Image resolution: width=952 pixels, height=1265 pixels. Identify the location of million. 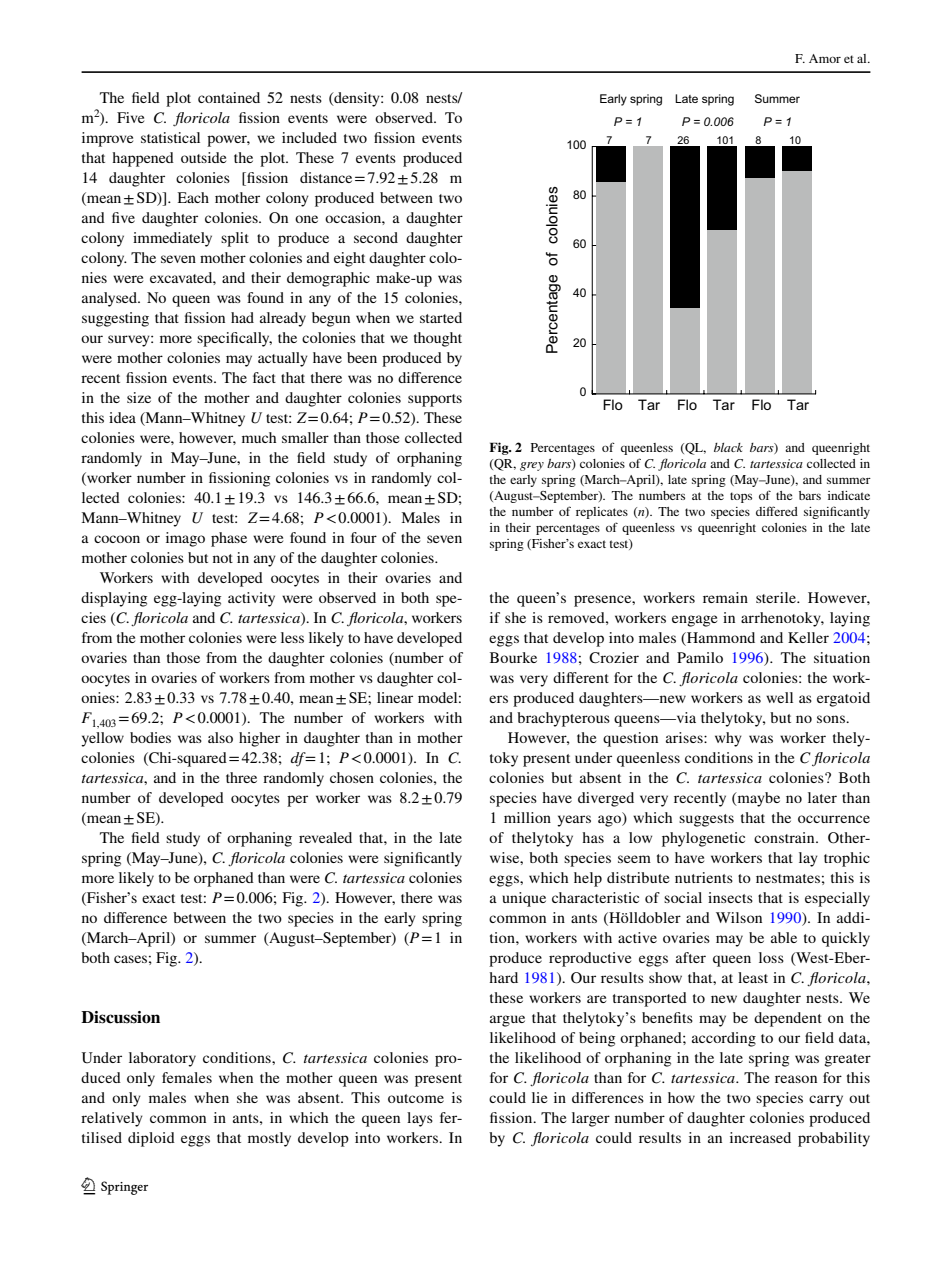
(527, 817).
